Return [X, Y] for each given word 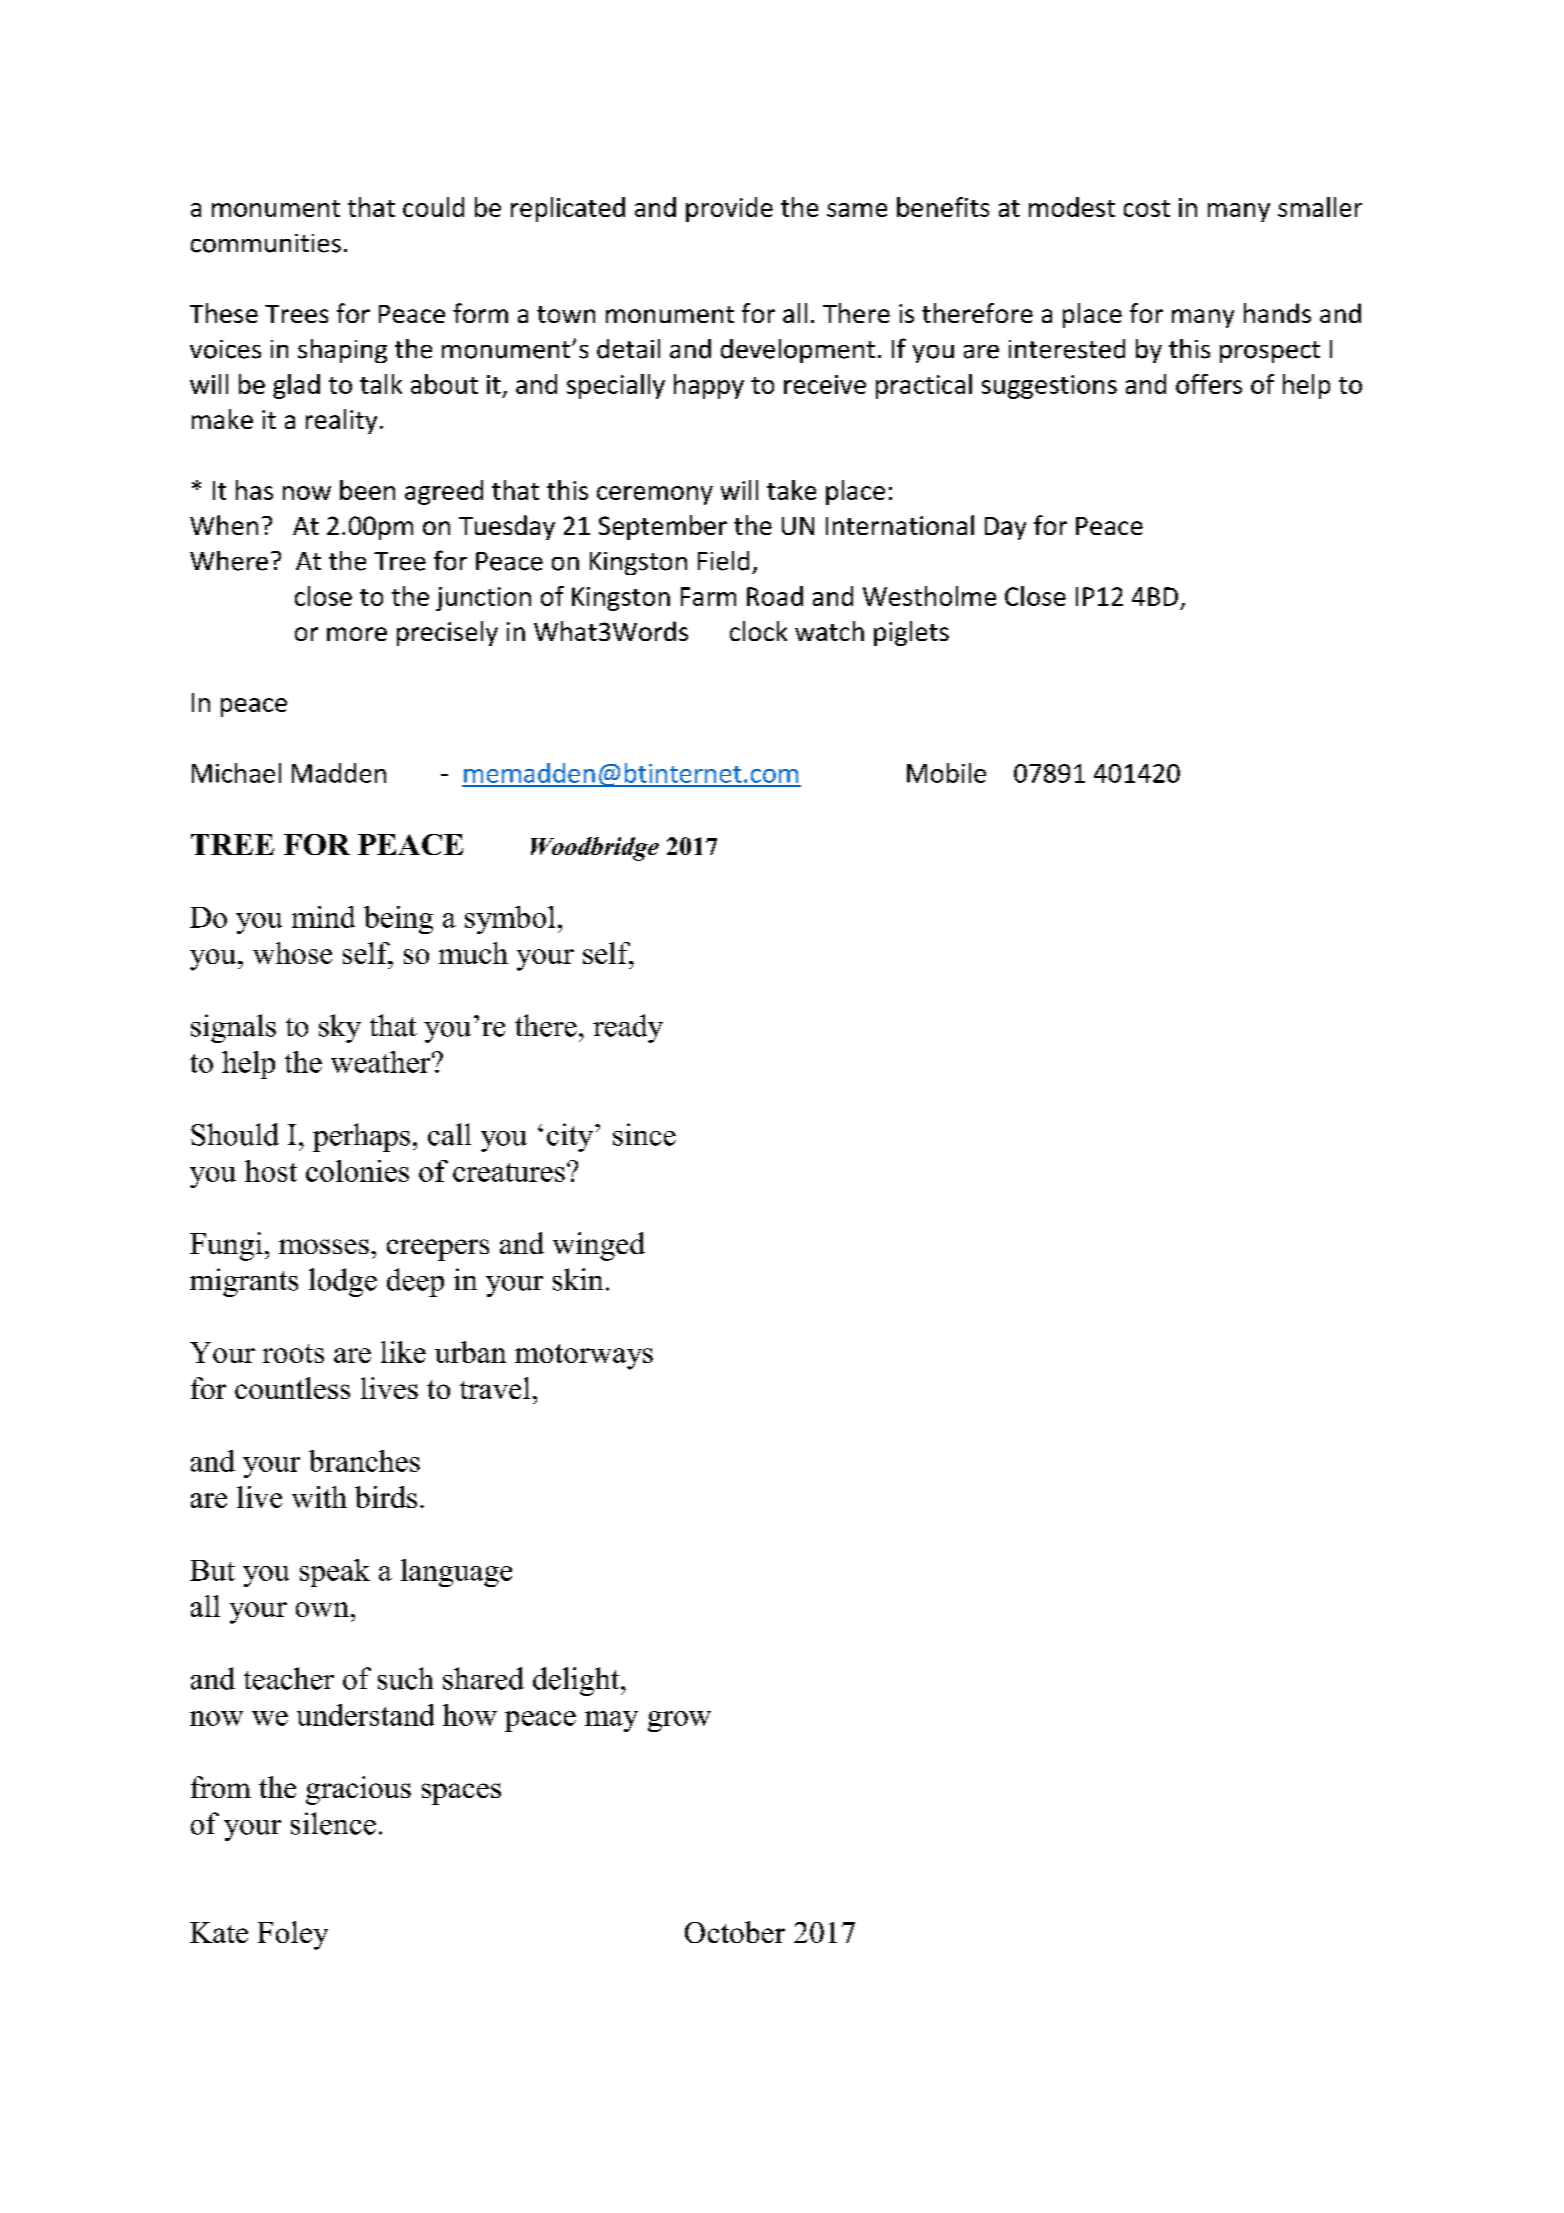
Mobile [946, 773]
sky [340, 1028]
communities [266, 243]
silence [333, 1823]
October [735, 1932]
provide [729, 209]
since [644, 1134]
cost [1147, 208]
